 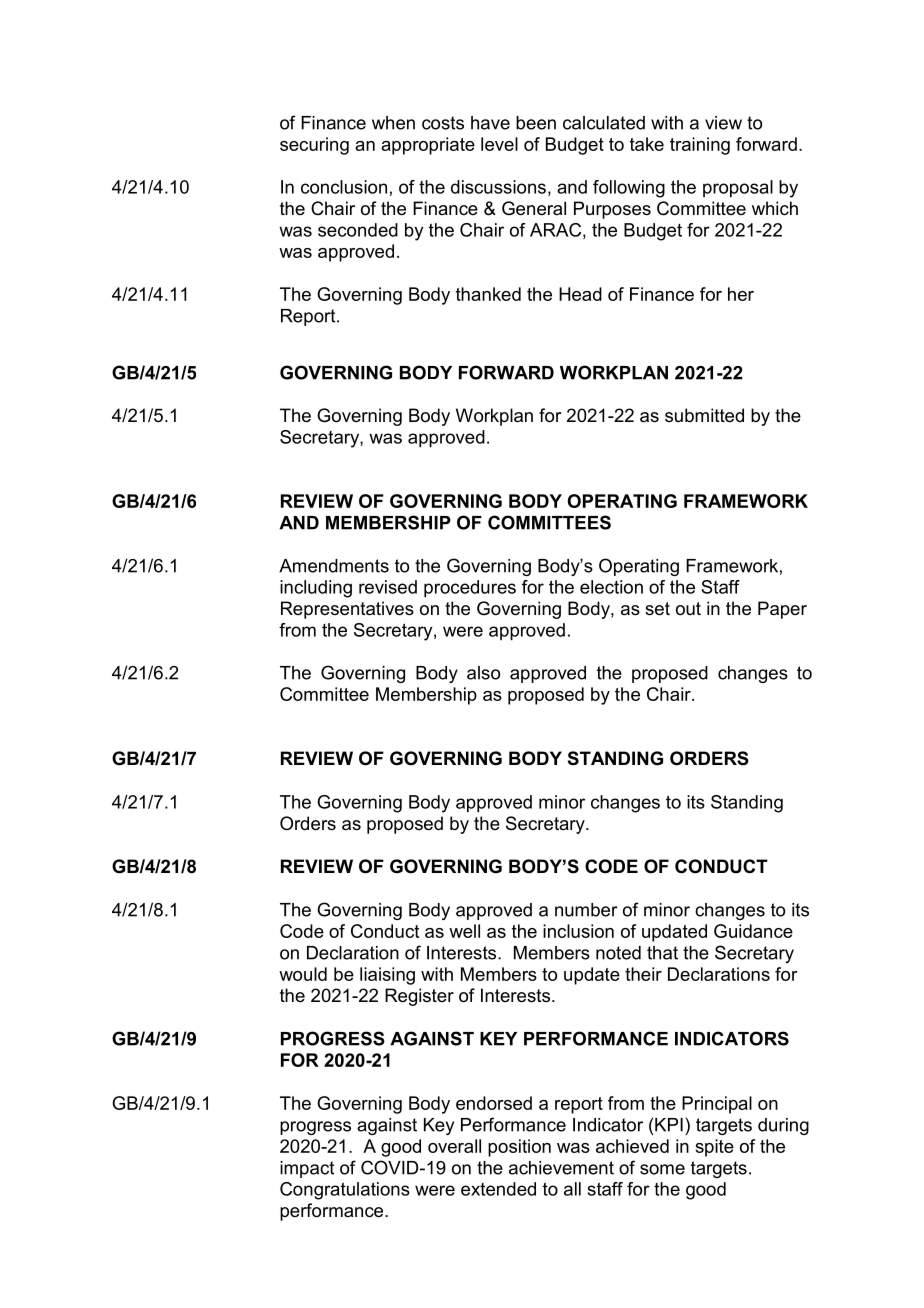 What do you see at coordinates (347, 610) in the image?
I see `Representatives` at bounding box center [347, 610].
